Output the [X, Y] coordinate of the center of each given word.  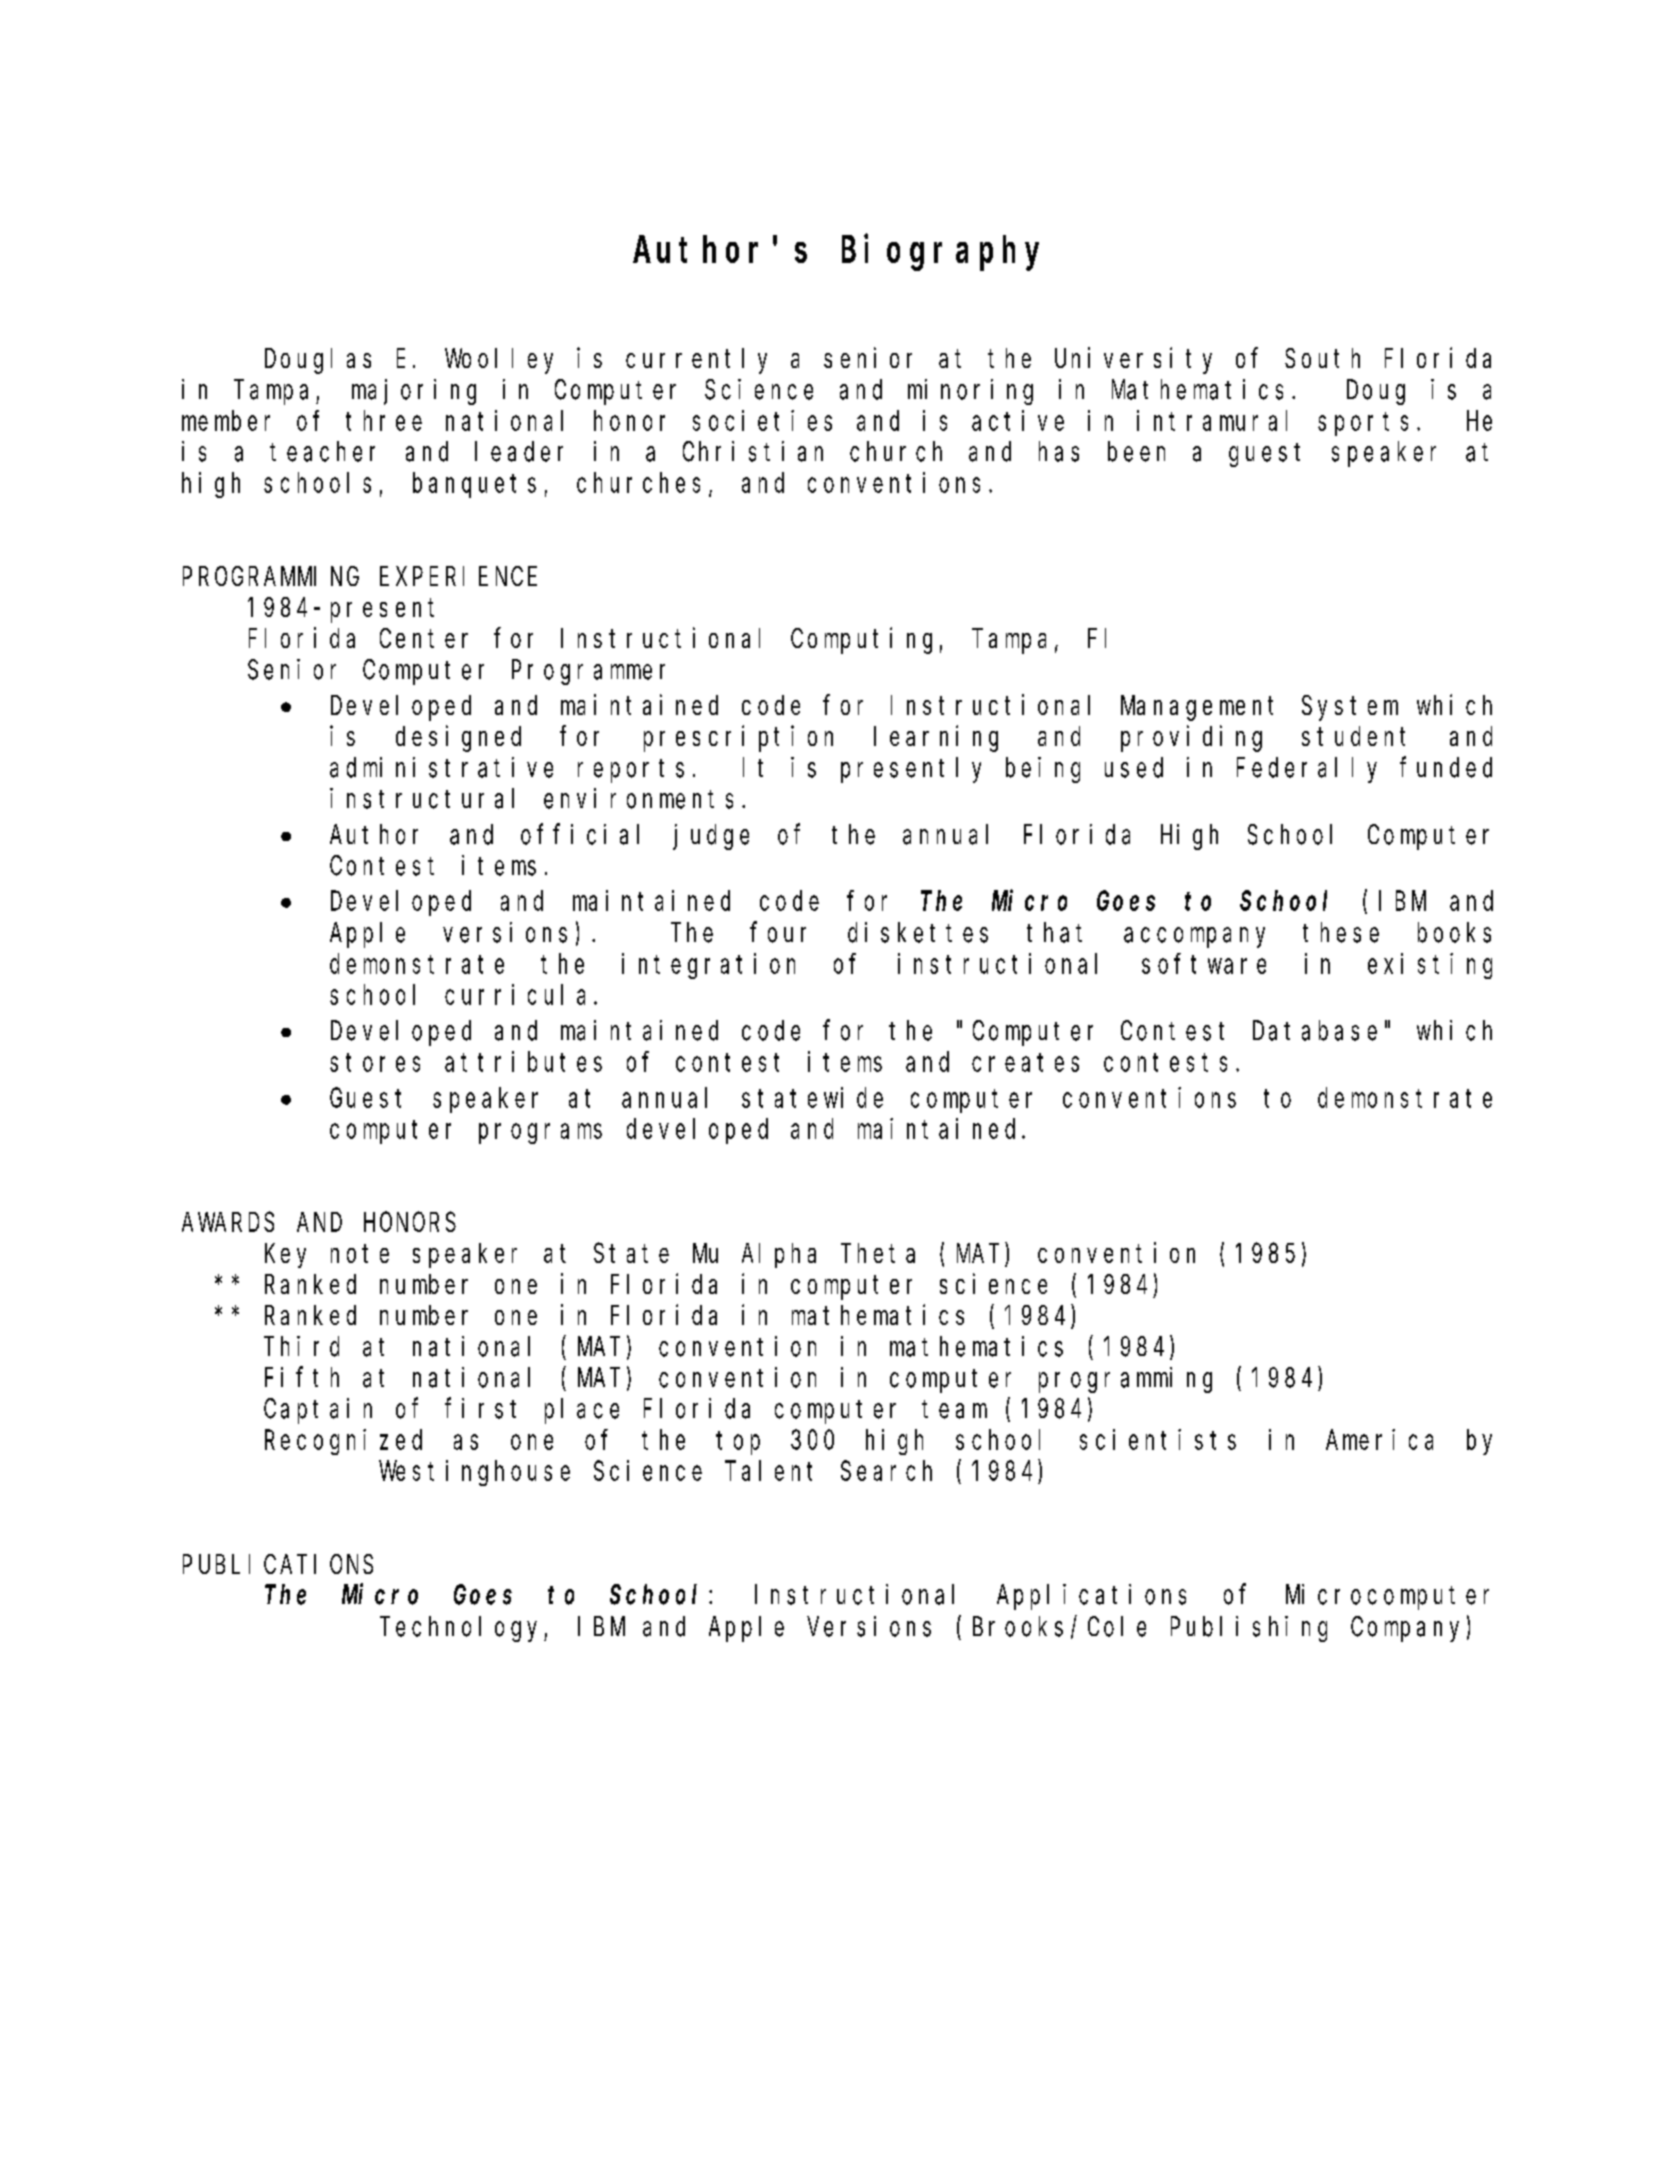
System [1350, 709]
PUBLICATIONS [278, 1564]
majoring [414, 392]
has [1059, 452]
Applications [1091, 1597]
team [954, 1409]
